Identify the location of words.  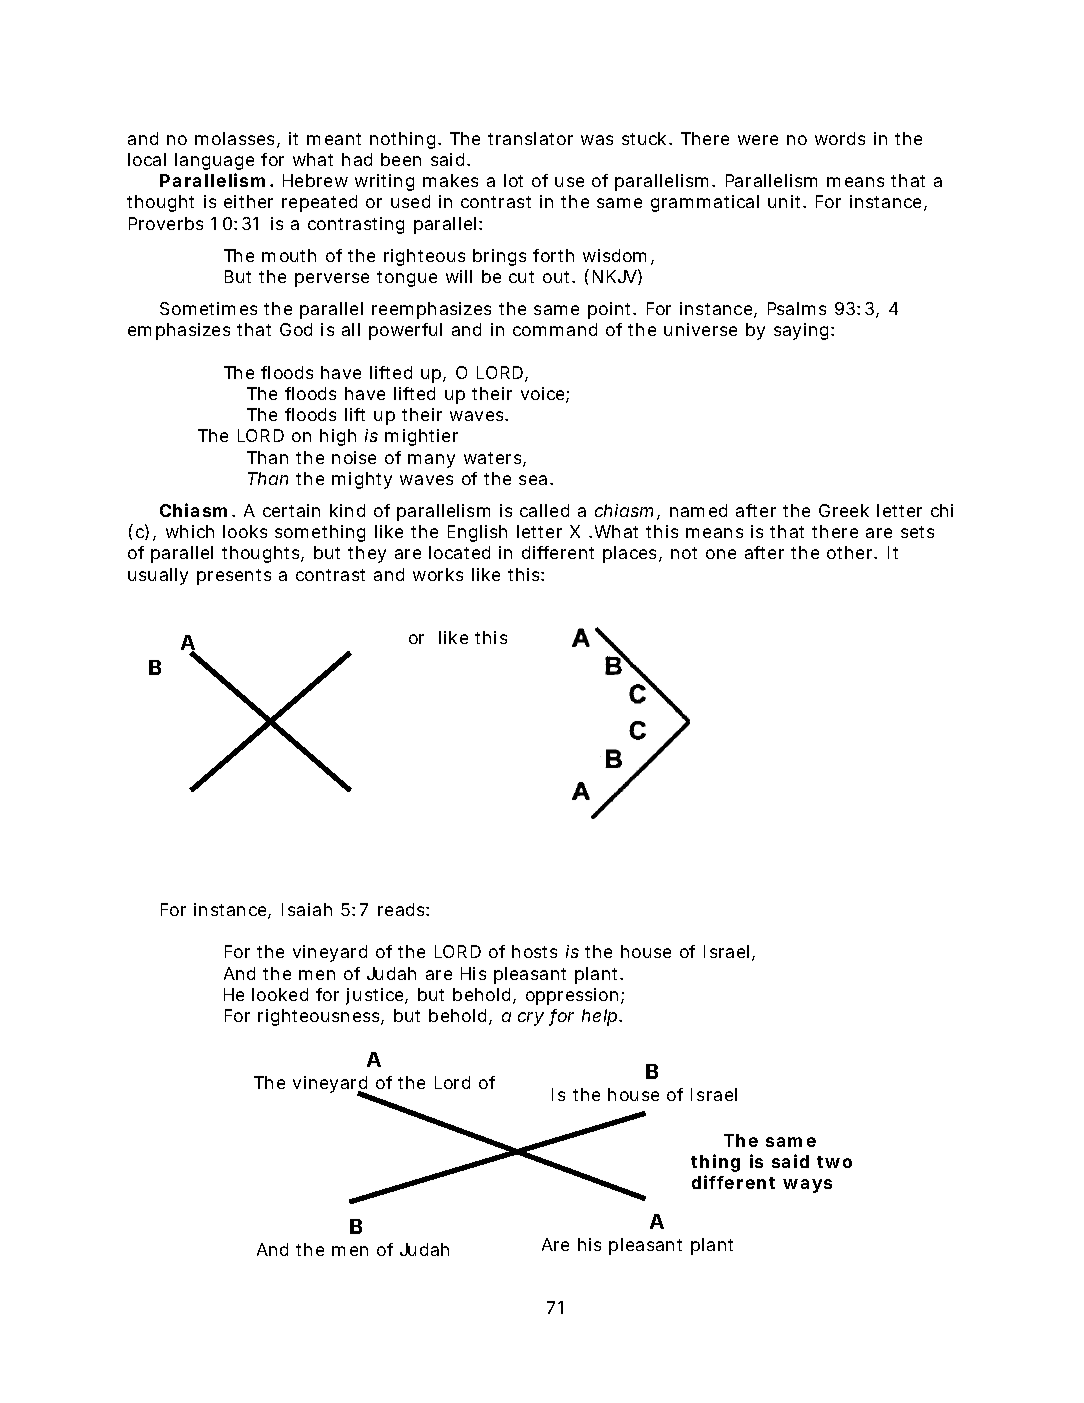
(840, 138).
